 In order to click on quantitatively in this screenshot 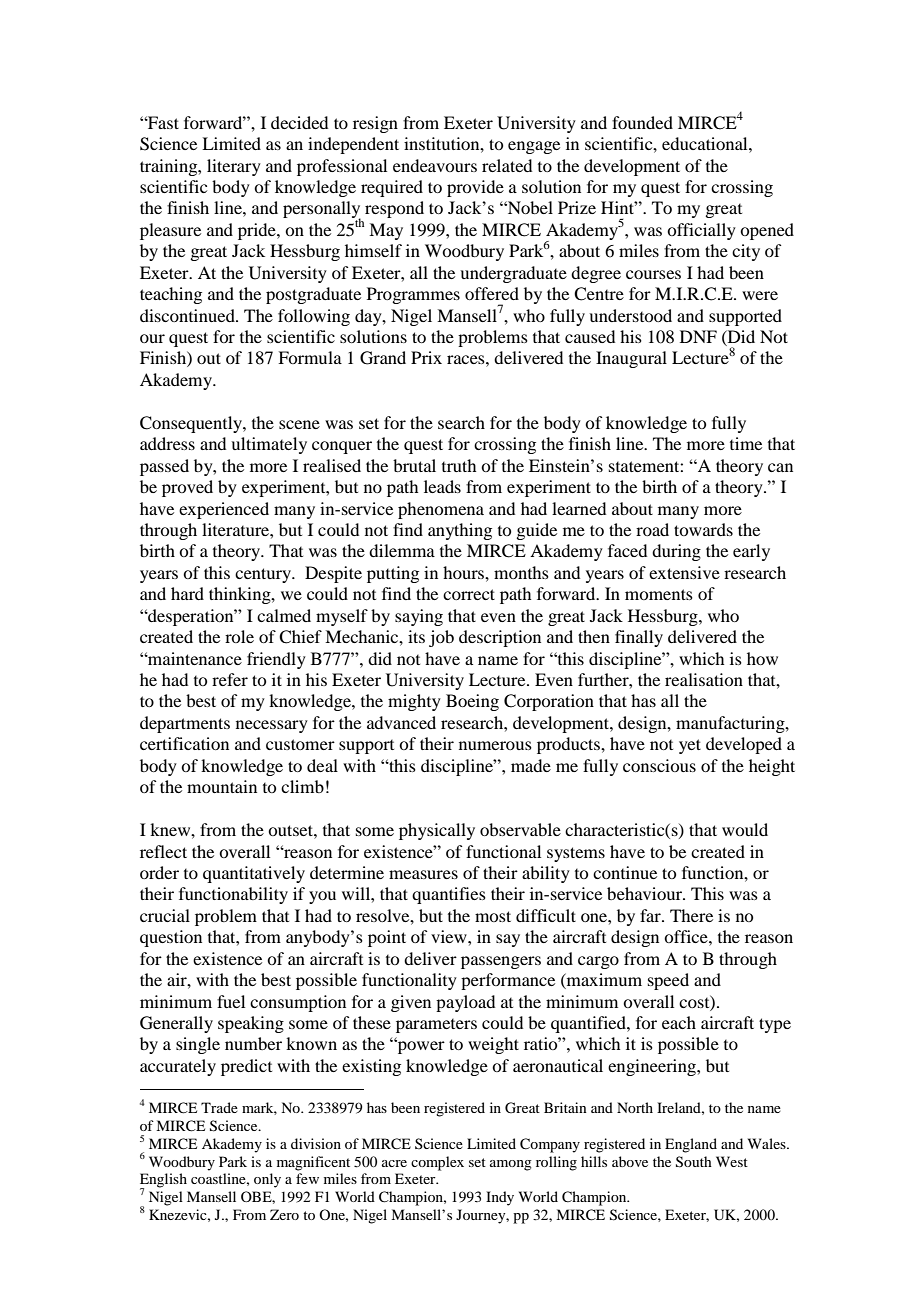, I will do `click(254, 874)`.
